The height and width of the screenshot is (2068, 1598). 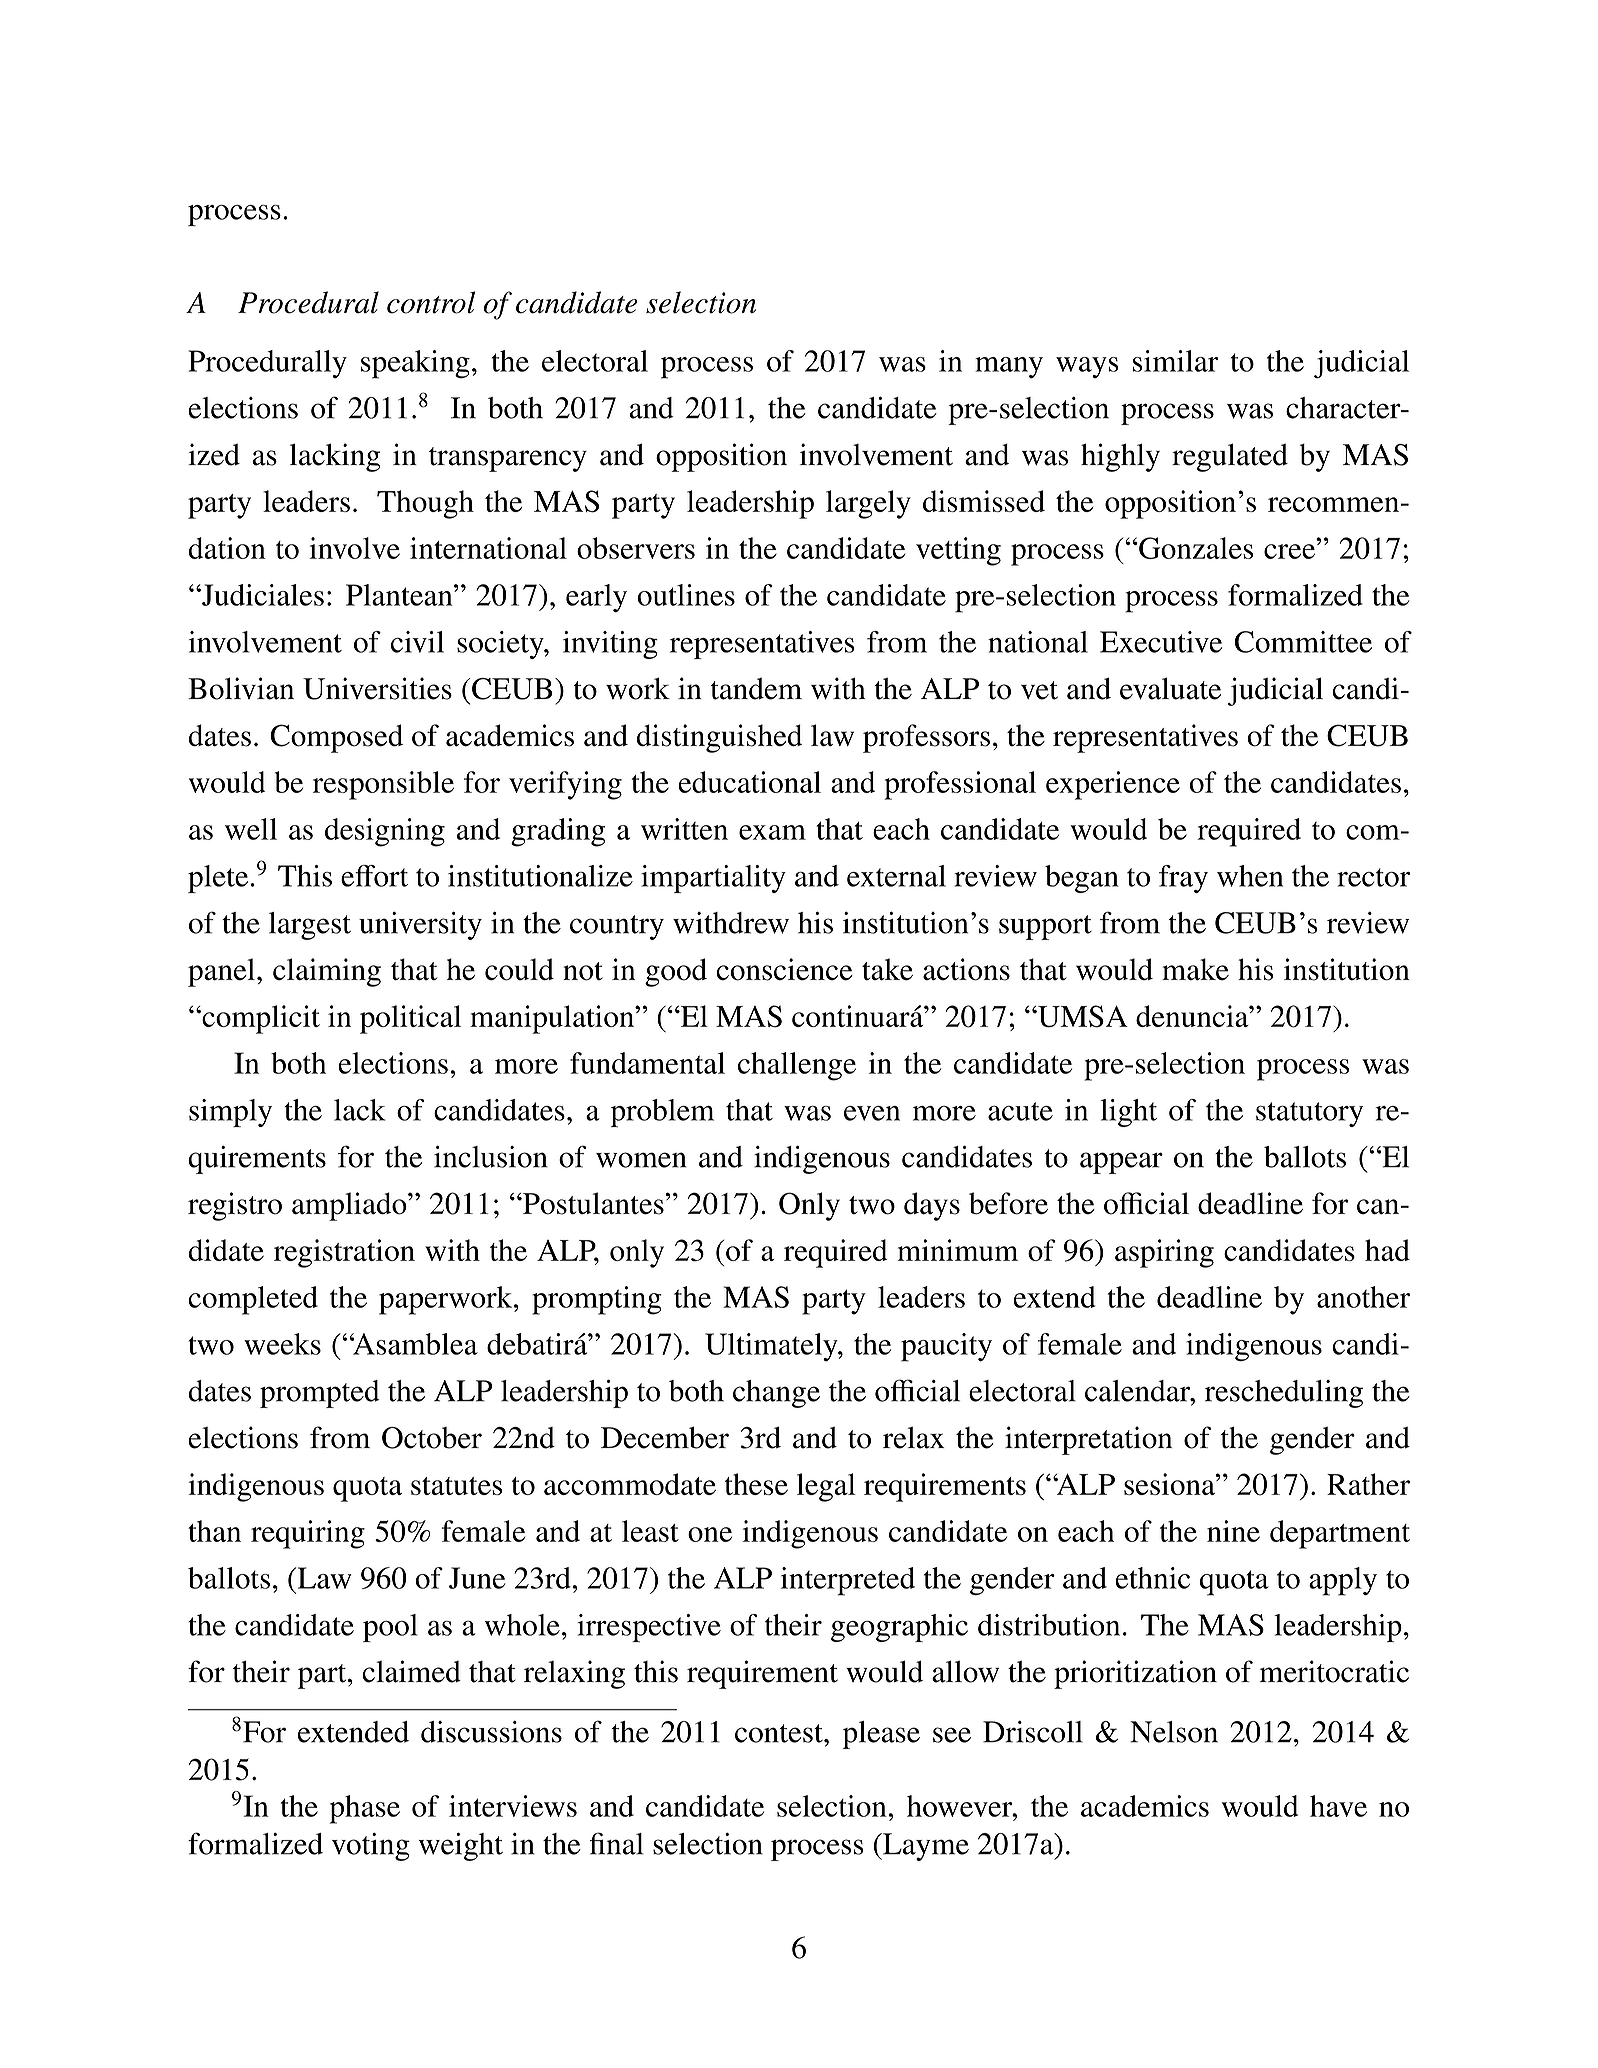 What do you see at coordinates (415, 364) in the screenshot?
I see `speaking` at bounding box center [415, 364].
